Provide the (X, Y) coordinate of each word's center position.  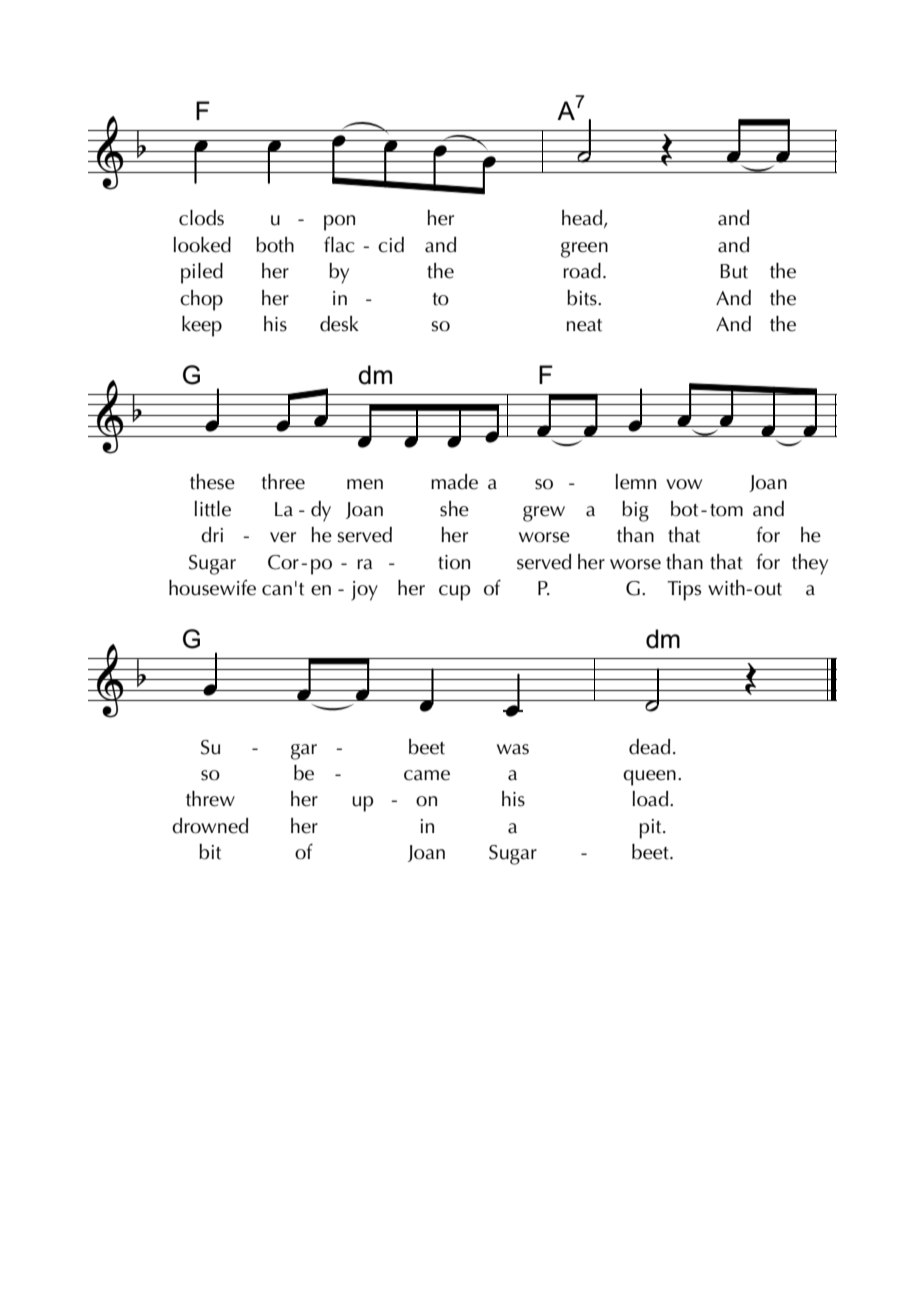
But (734, 271)
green (584, 250)
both (275, 245)
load (651, 799)
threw (210, 799)
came (427, 775)
